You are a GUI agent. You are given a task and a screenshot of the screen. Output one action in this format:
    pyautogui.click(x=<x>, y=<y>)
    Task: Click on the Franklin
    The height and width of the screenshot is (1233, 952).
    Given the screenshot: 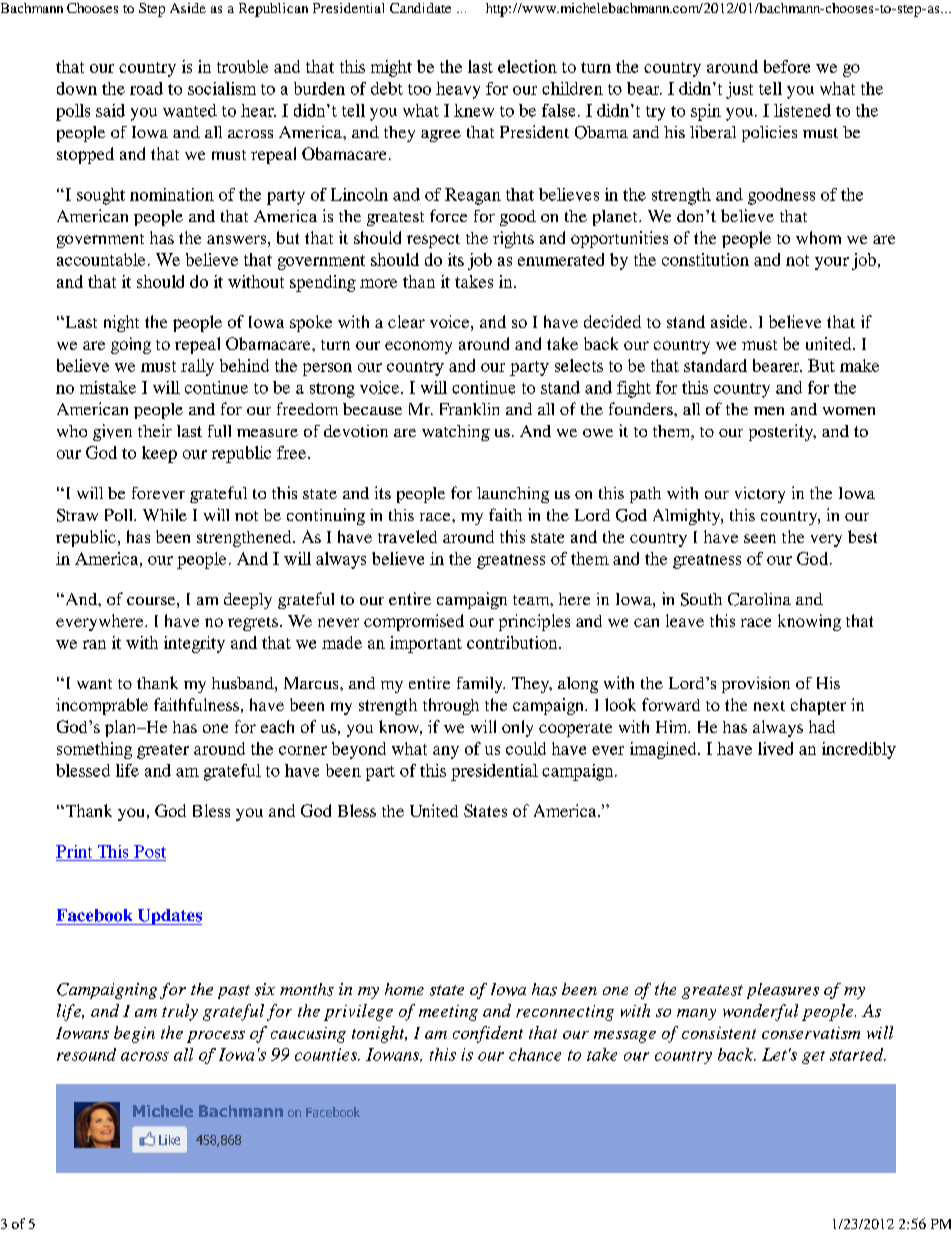 What is the action you would take?
    pyautogui.click(x=469, y=409)
